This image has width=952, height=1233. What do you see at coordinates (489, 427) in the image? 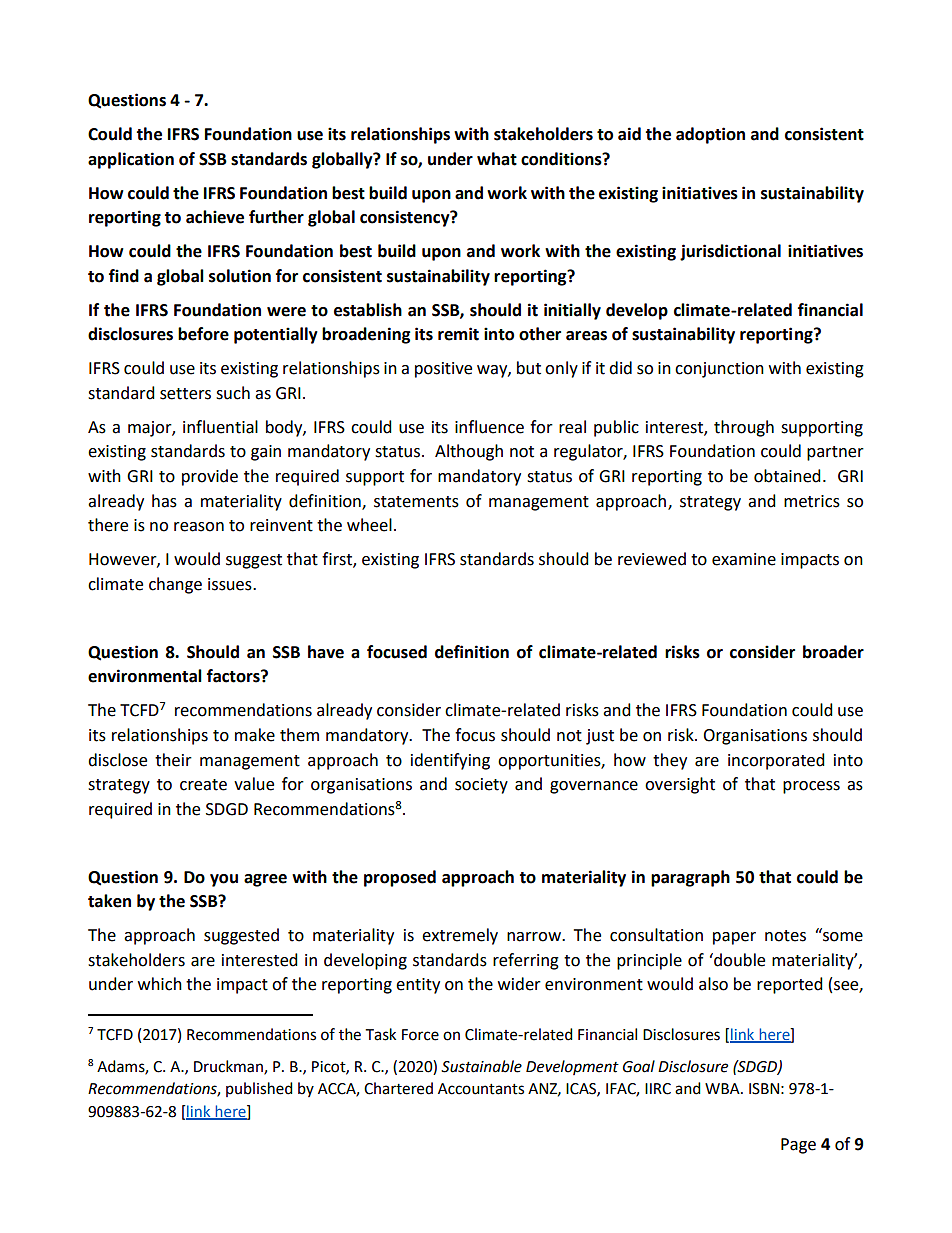
I see `influence` at bounding box center [489, 427].
